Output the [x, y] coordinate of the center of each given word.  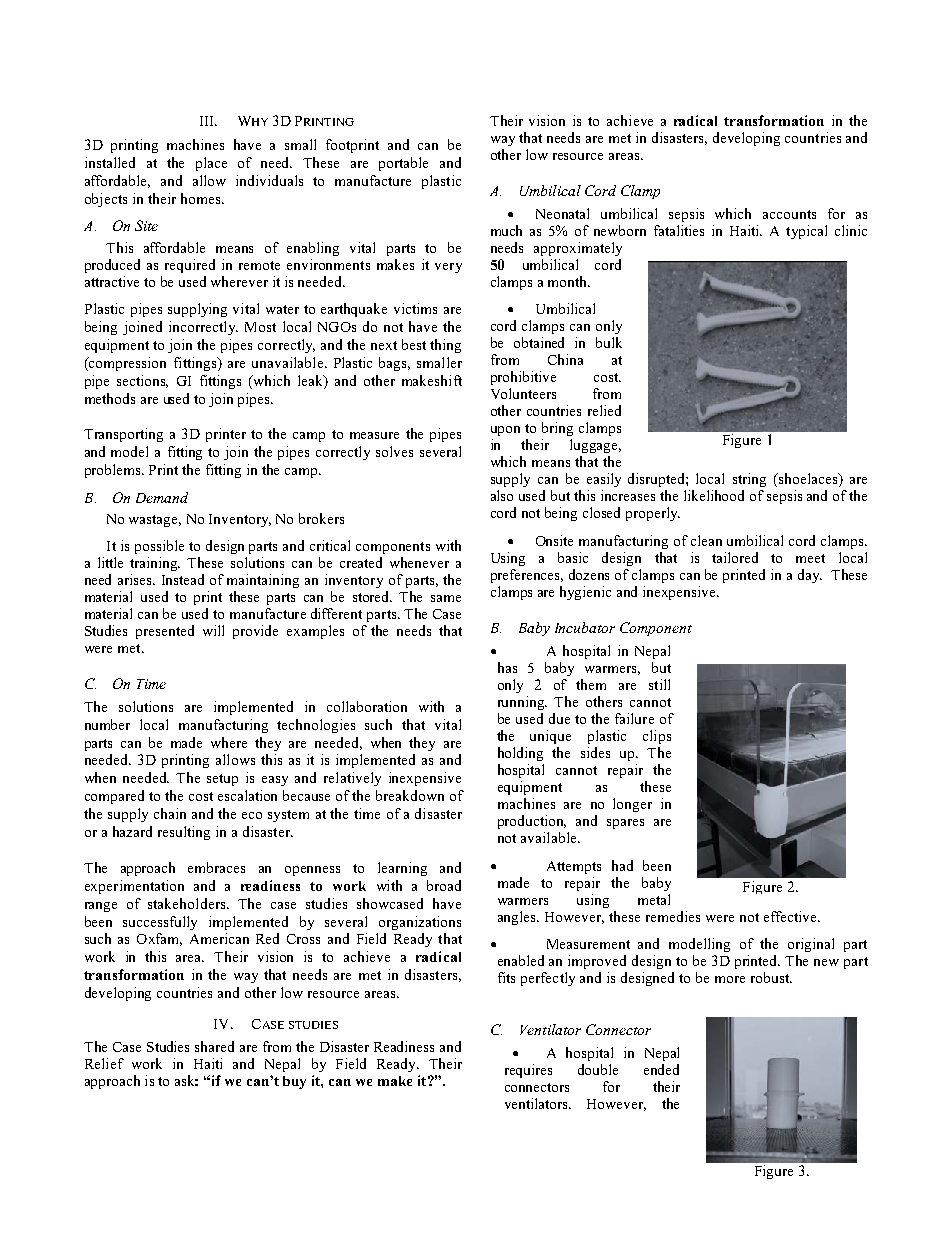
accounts [789, 214]
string [749, 480]
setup [222, 780]
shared [214, 1046]
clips [657, 737]
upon [505, 431]
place [211, 164]
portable [403, 164]
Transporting [123, 435]
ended [661, 1069]
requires [528, 1071]
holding [520, 754]
